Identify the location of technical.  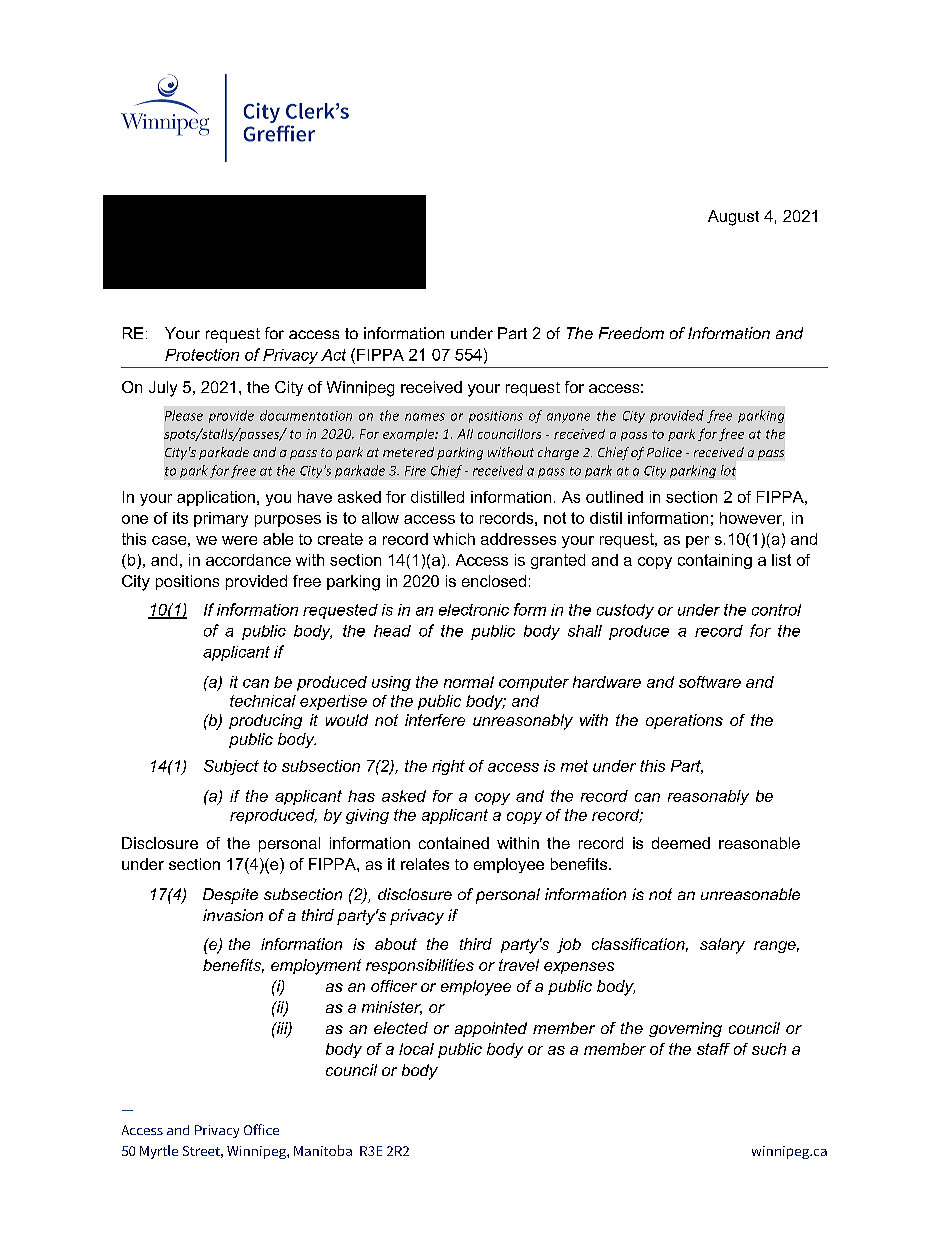
(263, 701).
